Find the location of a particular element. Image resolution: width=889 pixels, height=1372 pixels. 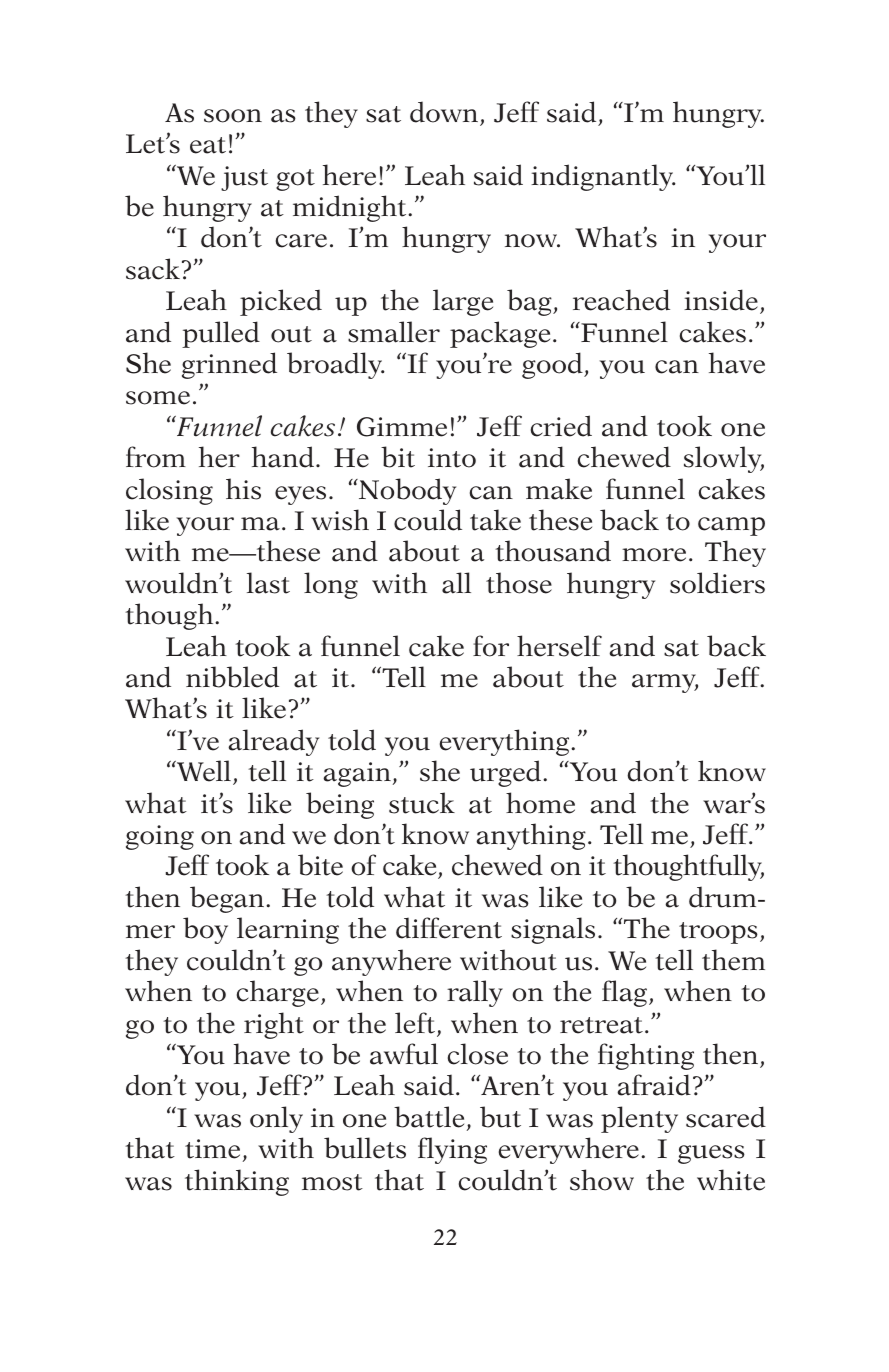

for is located at coordinates (491, 646).
